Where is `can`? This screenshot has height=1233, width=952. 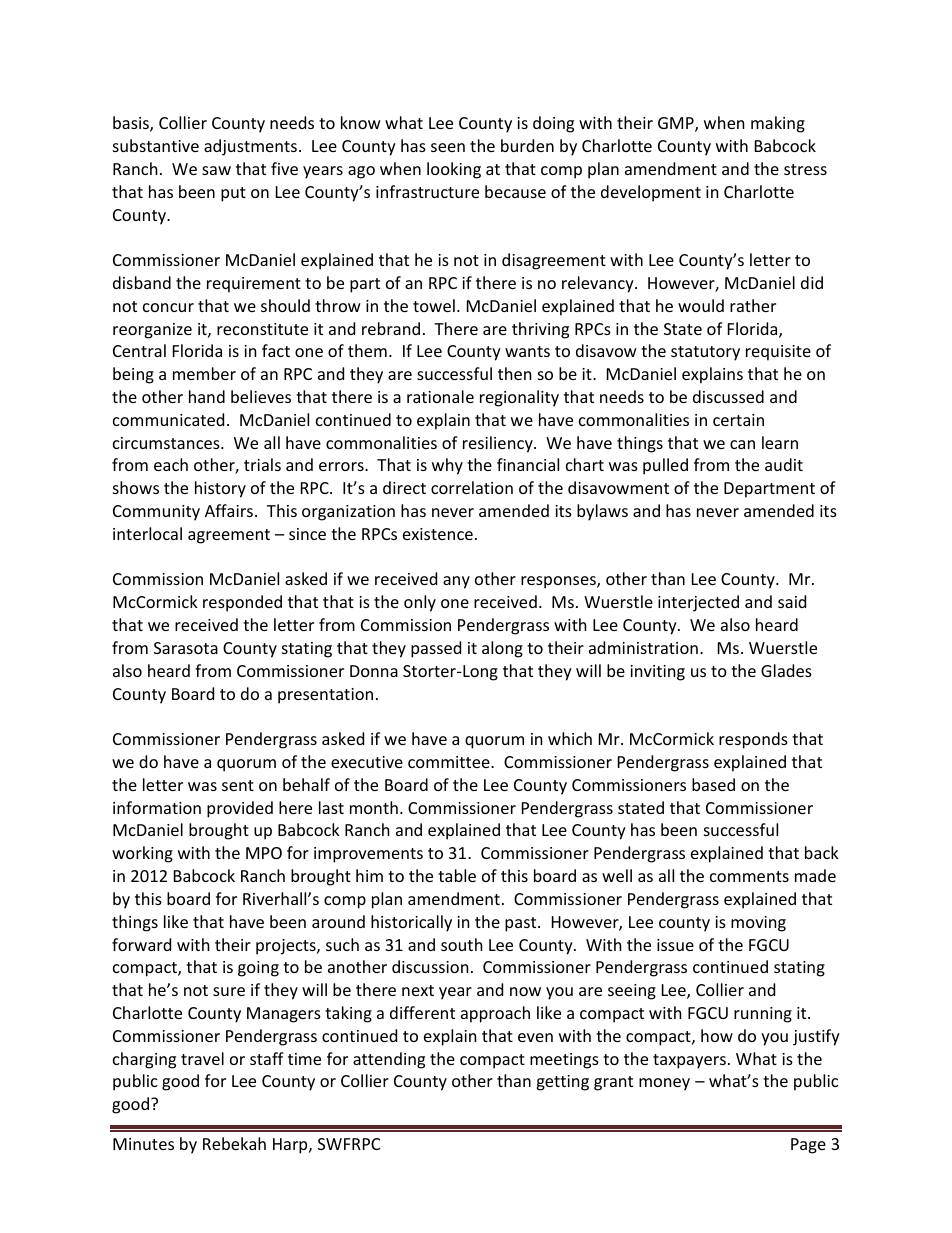
can is located at coordinates (742, 444).
